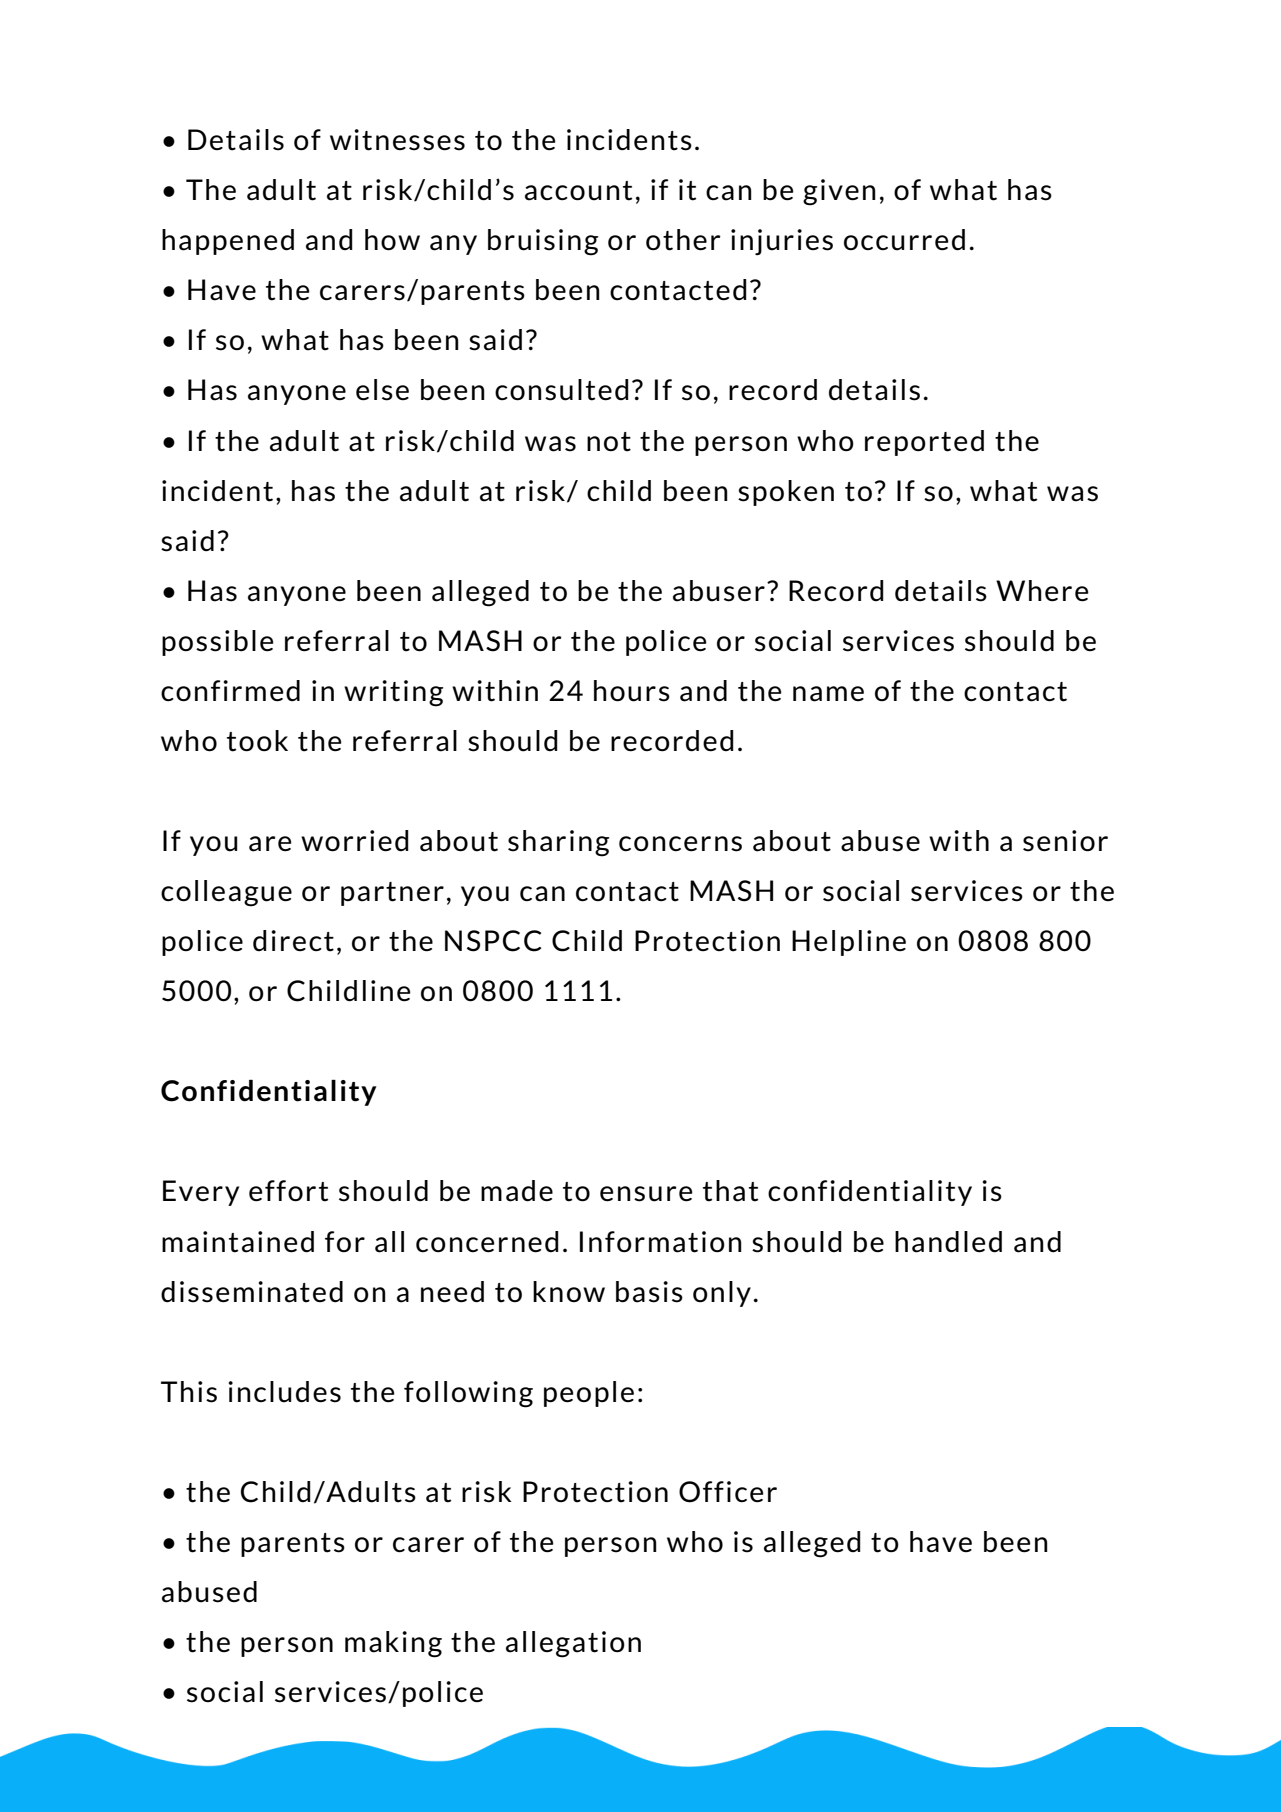 The height and width of the screenshot is (1812, 1281). Describe the element at coordinates (1065, 841) in the screenshot. I see `senior` at that location.
